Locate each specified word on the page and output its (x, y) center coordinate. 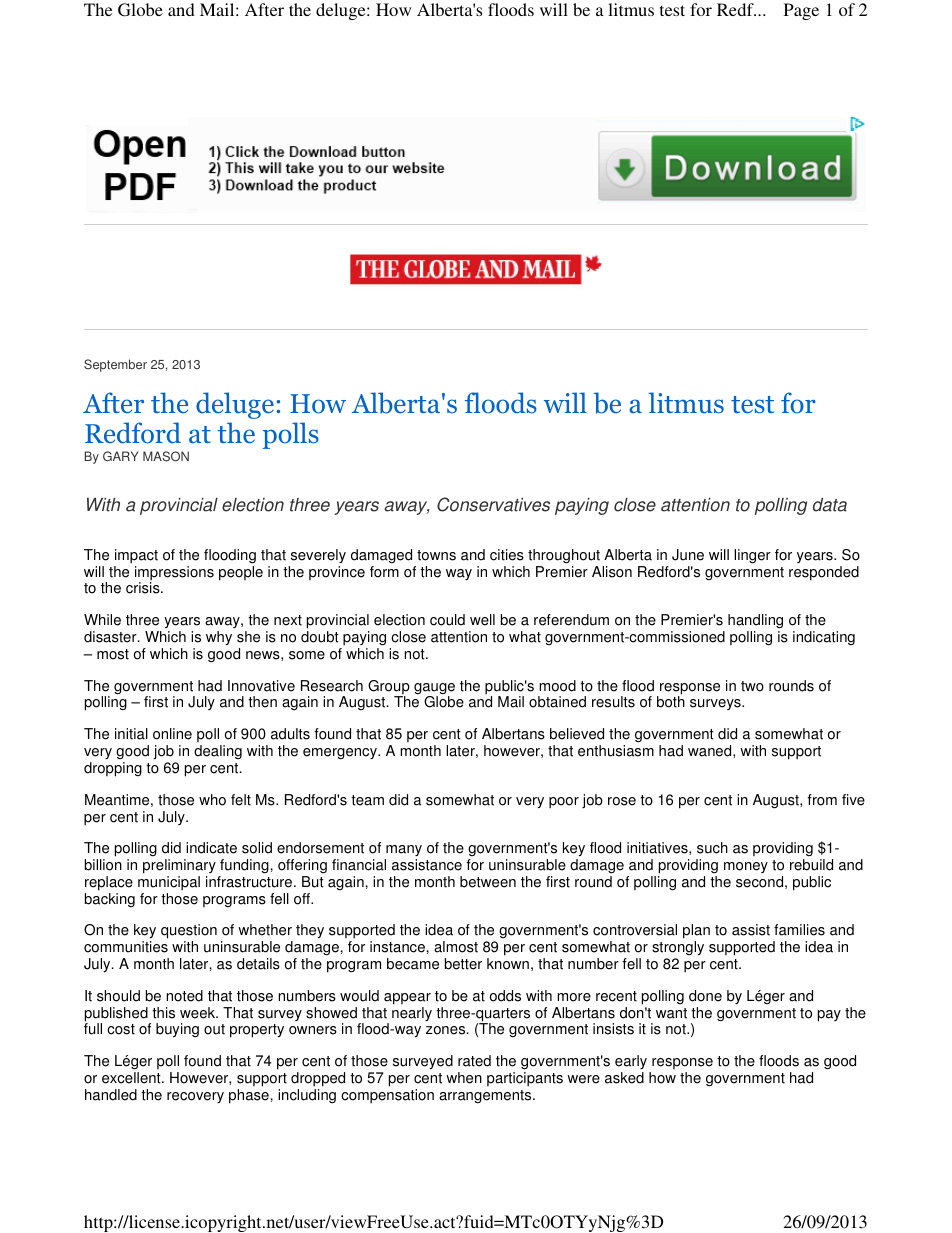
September (115, 365)
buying (177, 1030)
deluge (342, 11)
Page (801, 11)
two (752, 686)
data (830, 505)
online (172, 734)
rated (474, 1061)
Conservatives (493, 504)
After (264, 9)
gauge (434, 690)
